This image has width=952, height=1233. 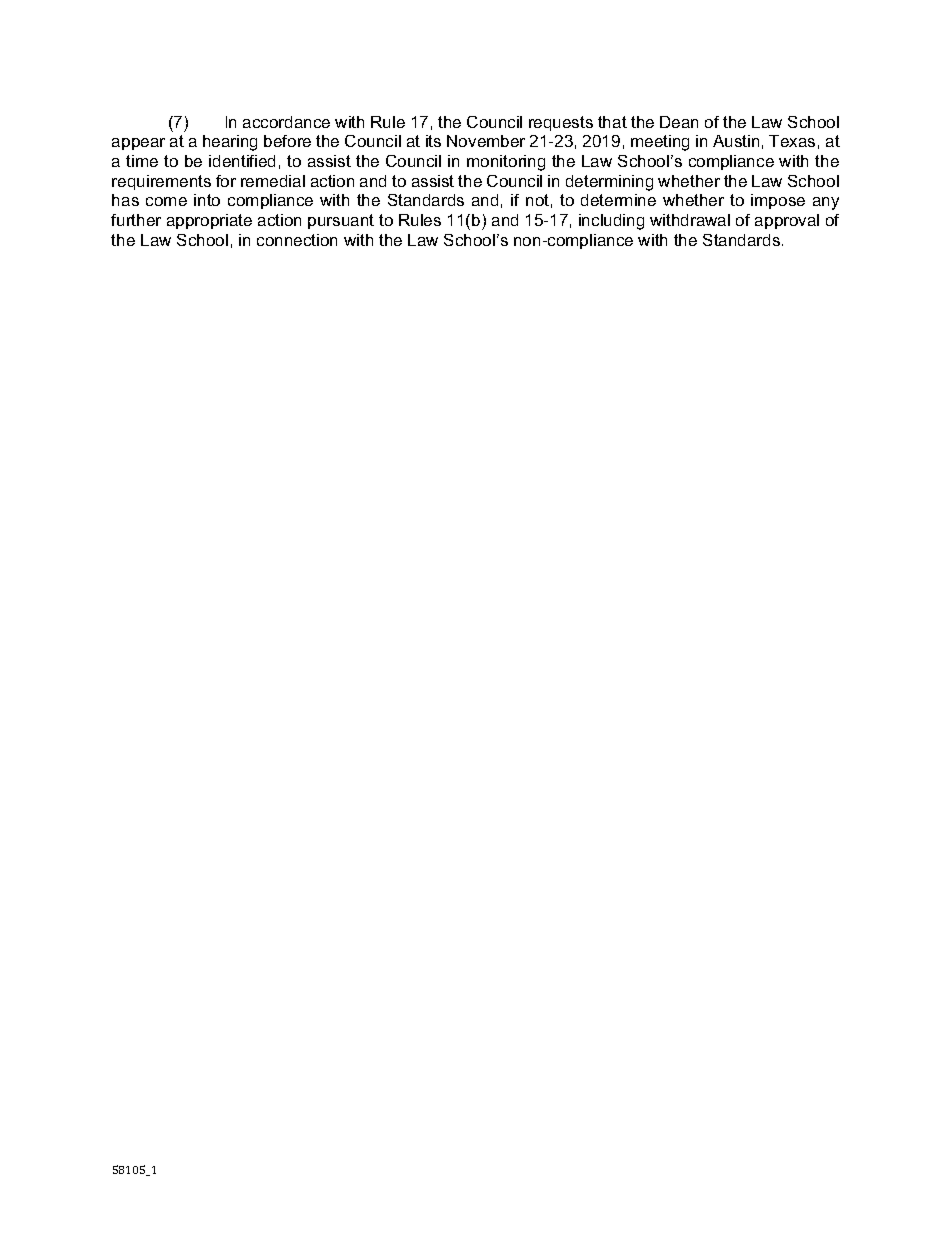 I want to click on into, so click(x=207, y=200).
